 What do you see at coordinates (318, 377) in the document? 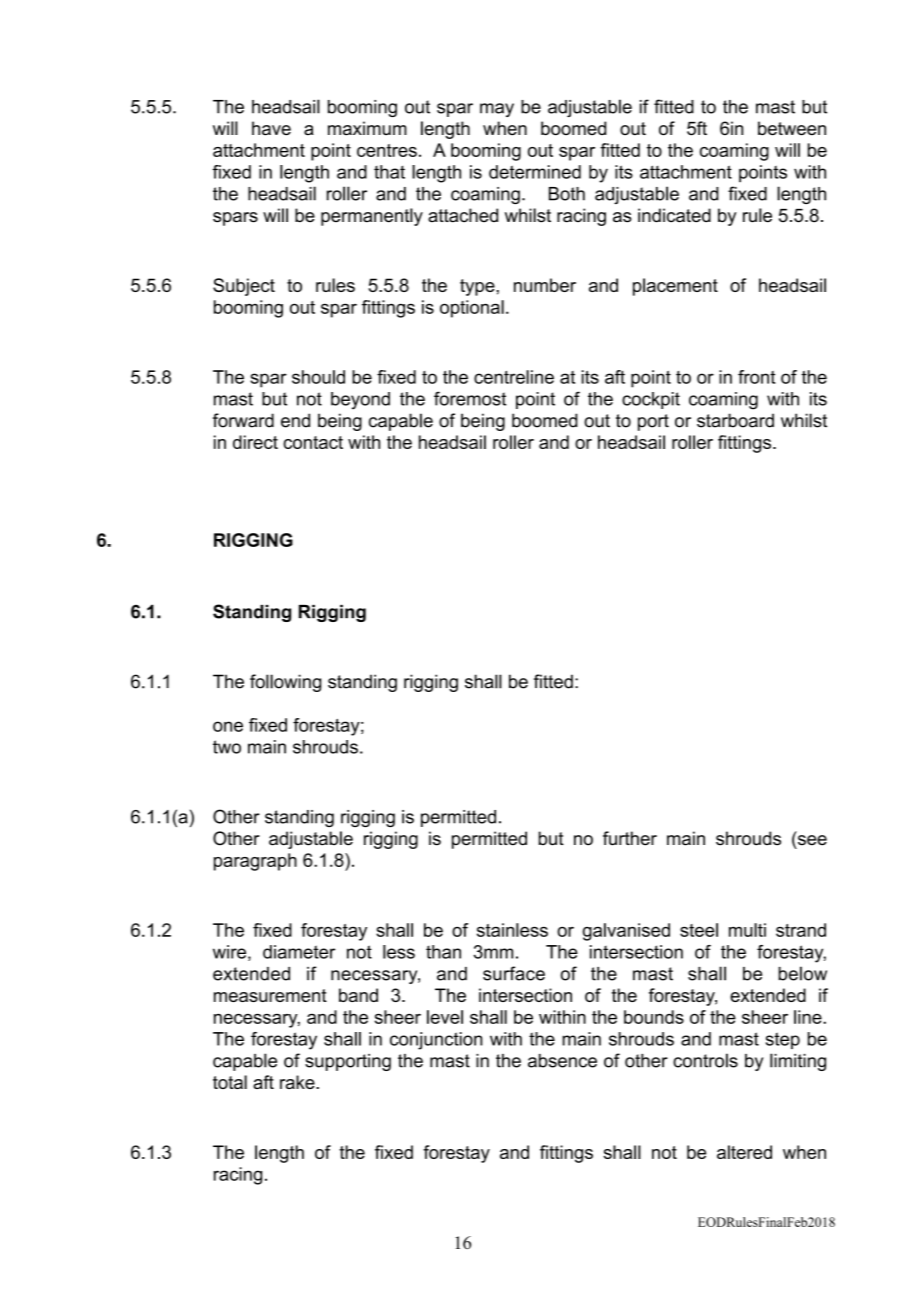
I see `should` at bounding box center [318, 377].
